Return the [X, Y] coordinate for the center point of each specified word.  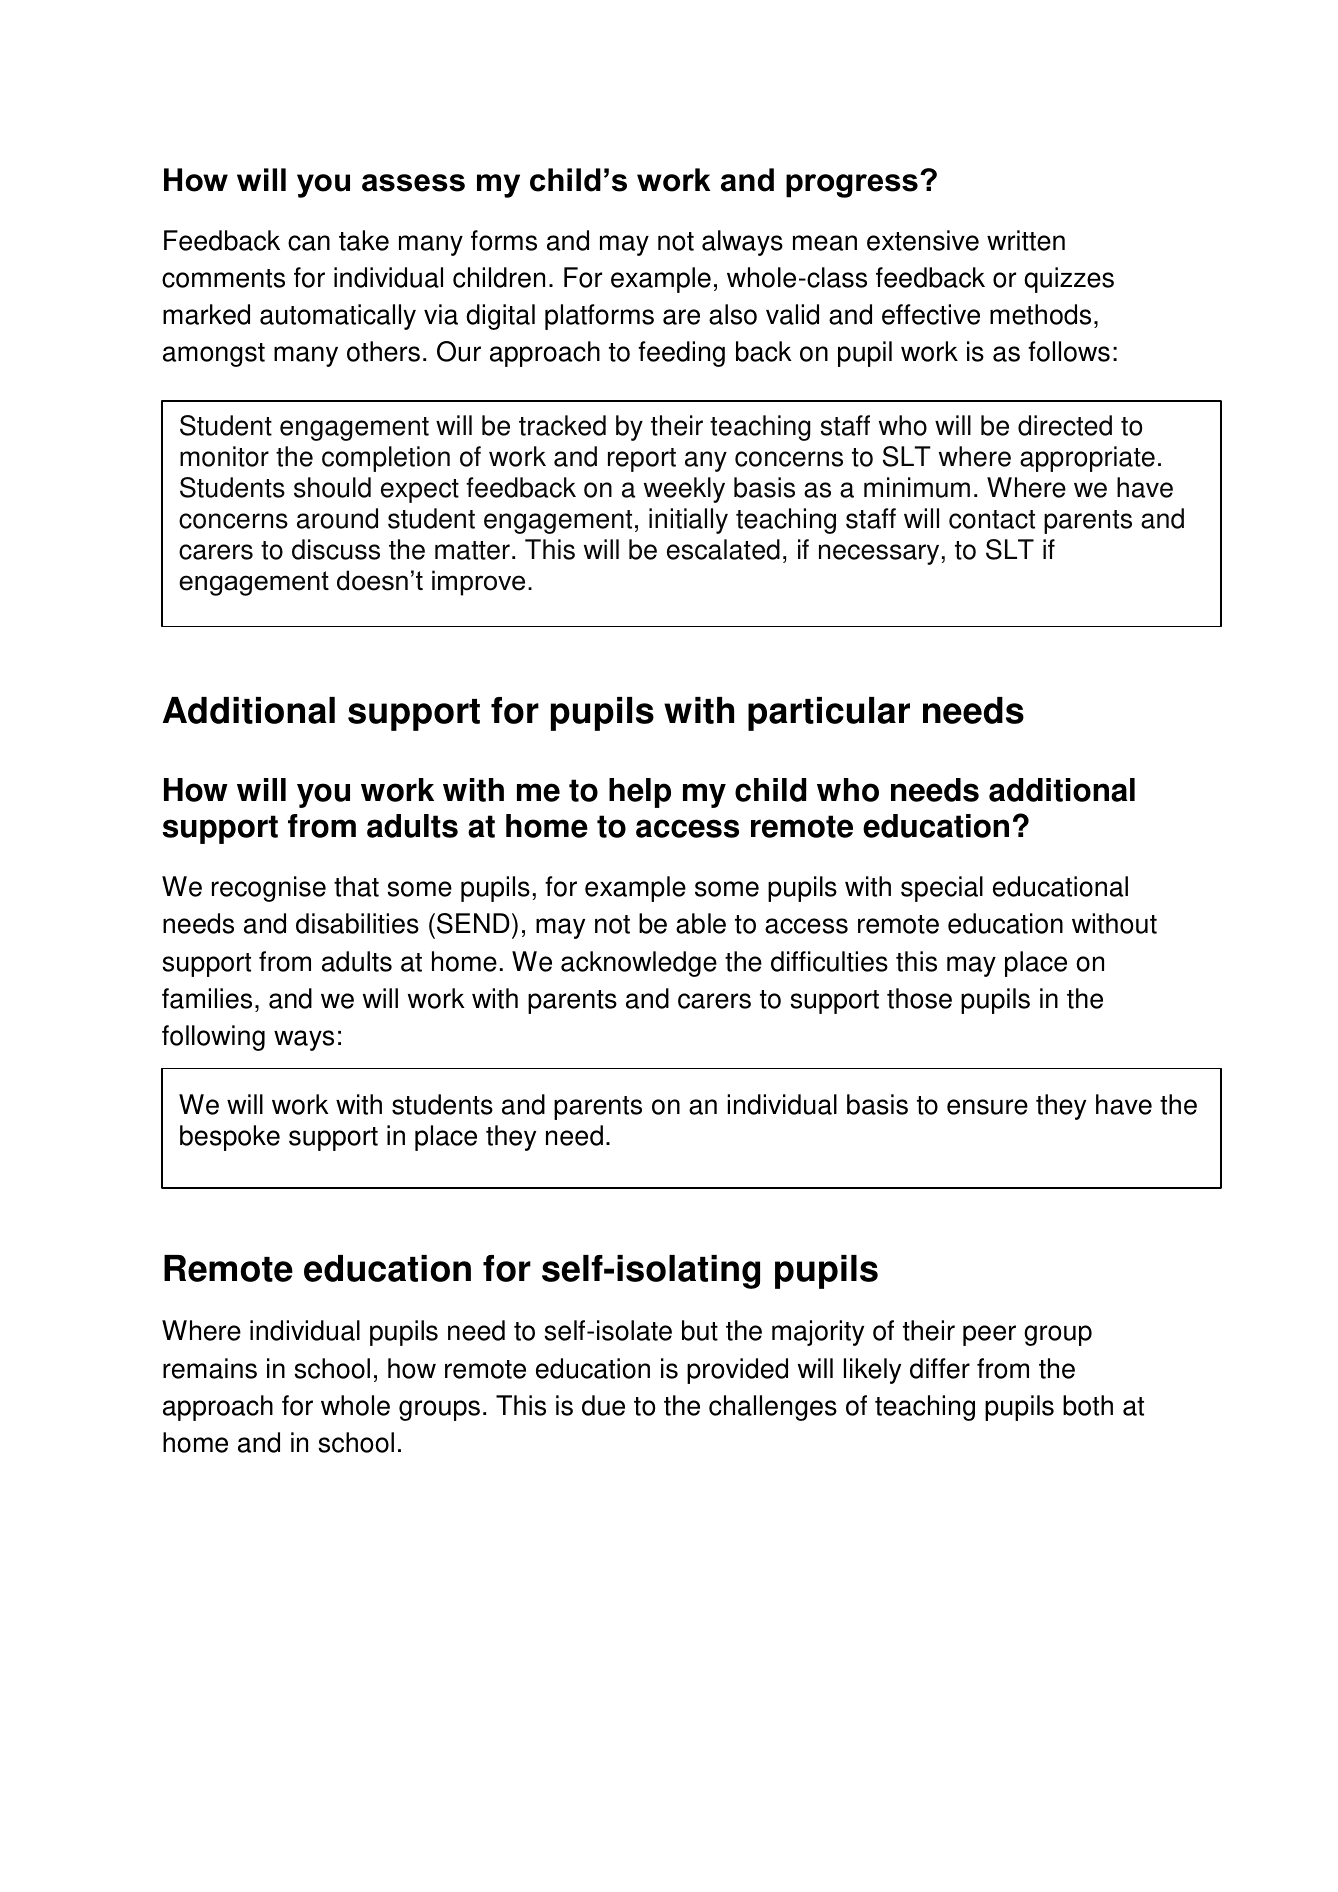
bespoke [230, 1138]
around [337, 518]
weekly [684, 490]
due [603, 1405]
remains [210, 1368]
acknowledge [639, 964]
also [733, 314]
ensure [987, 1107]
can [309, 243]
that [356, 886]
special [942, 889]
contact [992, 519]
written [1026, 240]
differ [940, 1368]
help [640, 793]
